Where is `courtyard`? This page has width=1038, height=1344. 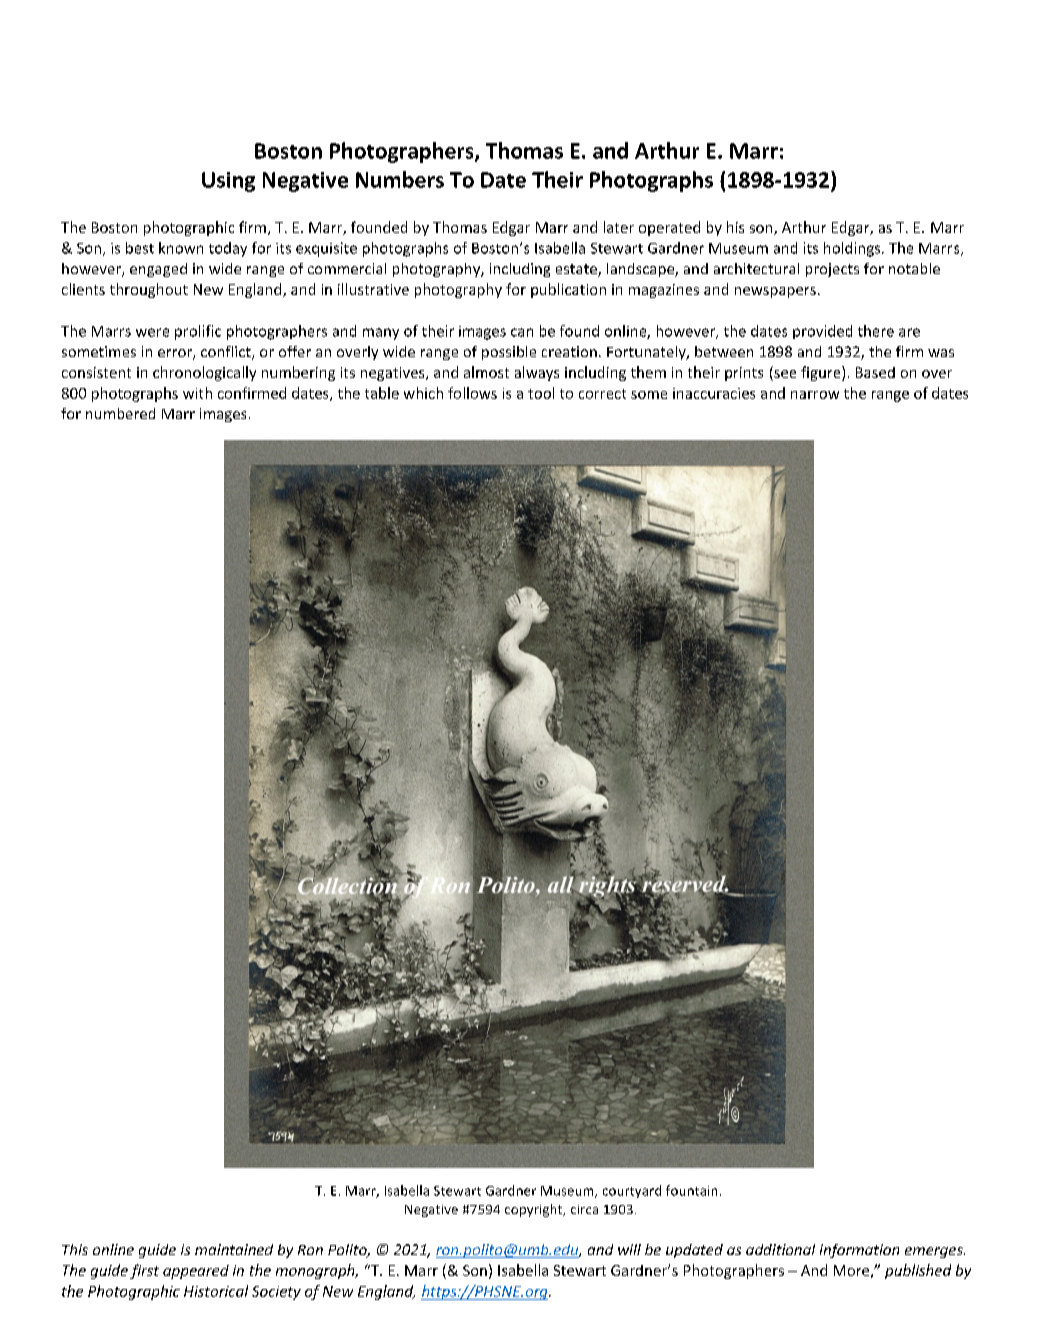
courtyard is located at coordinates (632, 1191).
